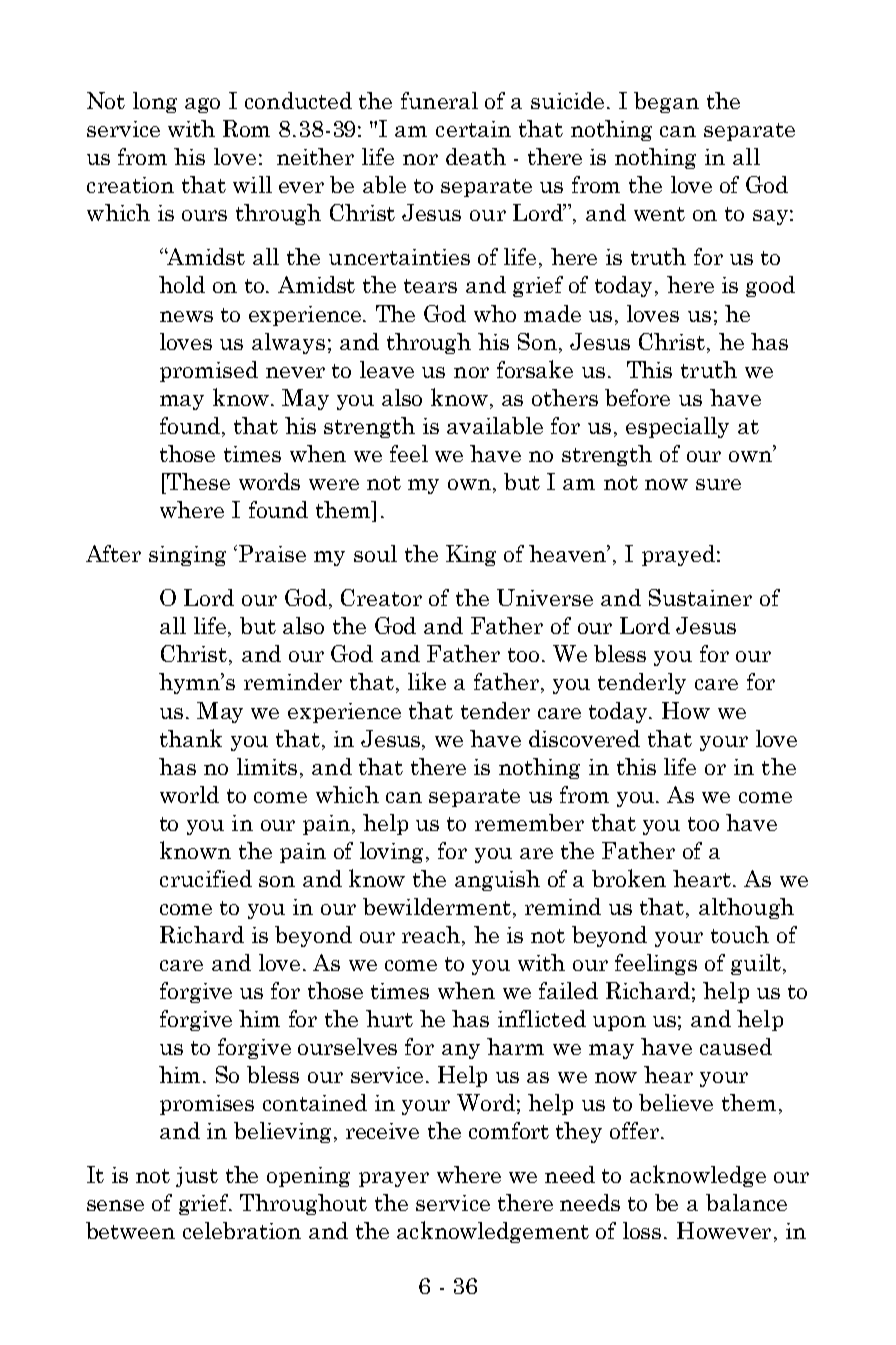 The height and width of the image is (1345, 896). I want to click on just, so click(197, 1177).
